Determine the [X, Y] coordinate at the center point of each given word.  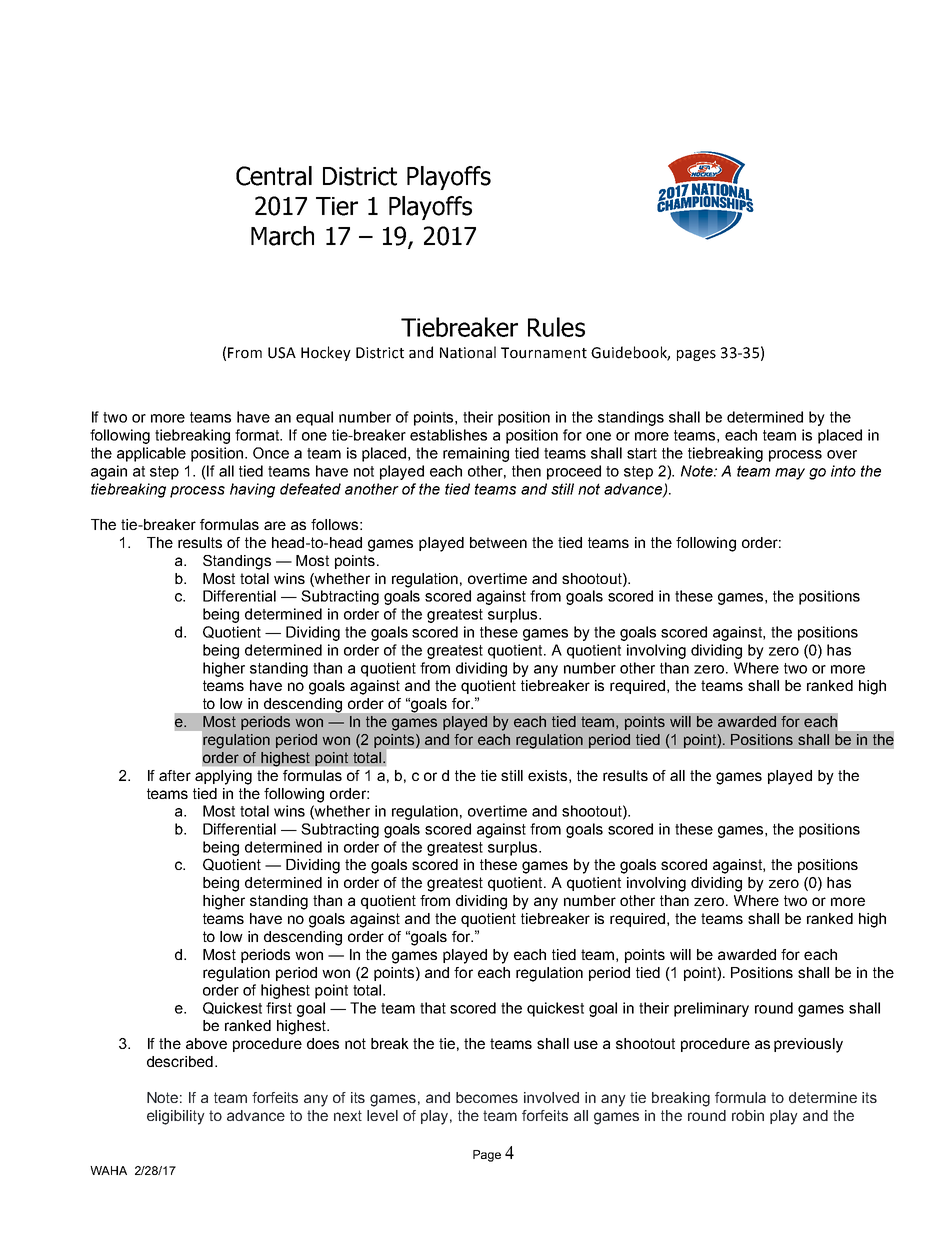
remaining [476, 454]
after [175, 775]
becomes [487, 1097]
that [433, 1008]
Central [274, 176]
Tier [337, 206]
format [258, 435]
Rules [556, 327]
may [790, 474]
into [843, 471]
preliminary [711, 1009]
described [180, 1061]
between [498, 542]
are [275, 525]
